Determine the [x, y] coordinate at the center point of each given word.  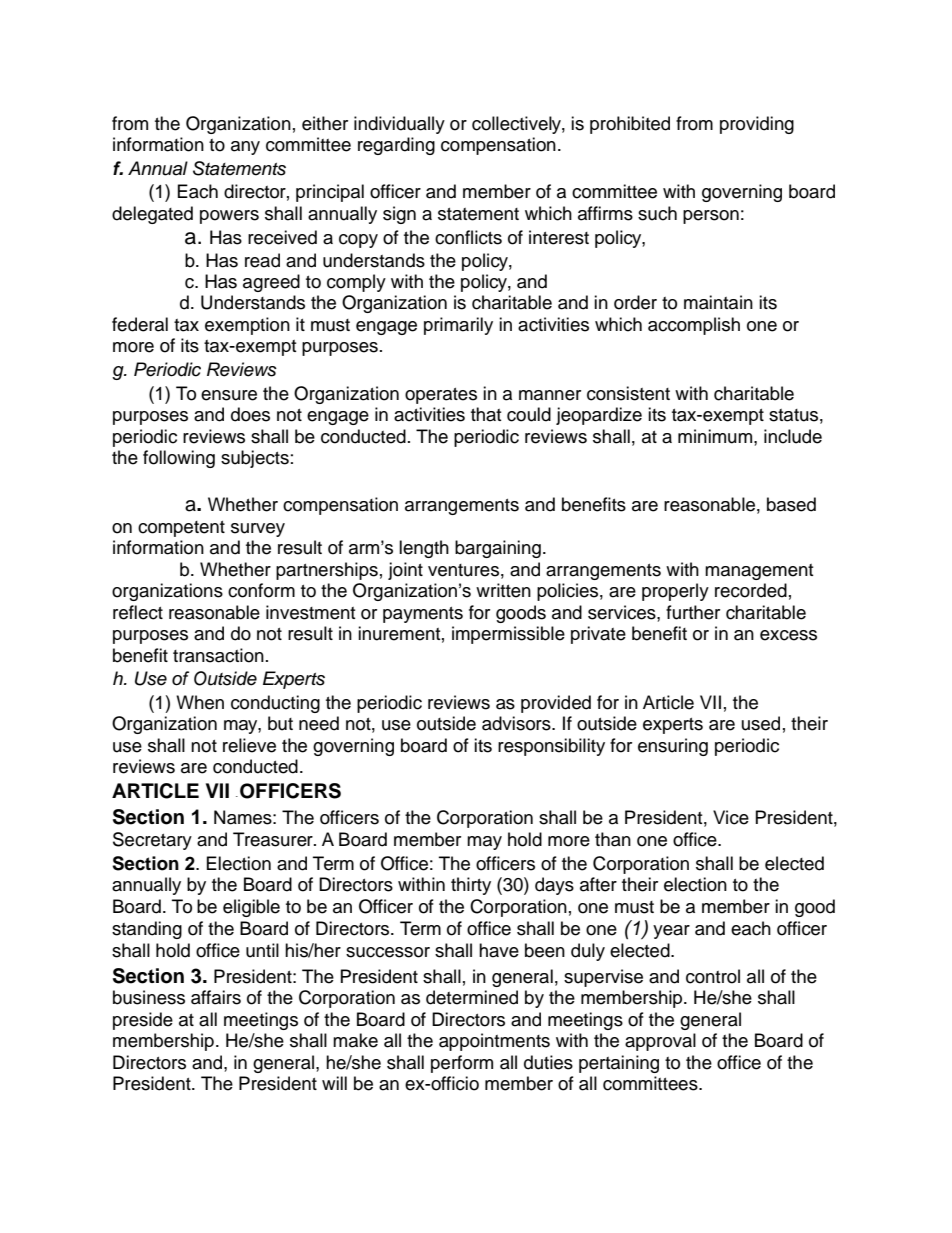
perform [462, 1064]
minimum [716, 436]
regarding [396, 146]
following [179, 459]
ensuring [673, 747]
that [486, 414]
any [245, 148]
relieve [249, 745]
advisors [517, 723]
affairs [216, 997]
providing [757, 125]
